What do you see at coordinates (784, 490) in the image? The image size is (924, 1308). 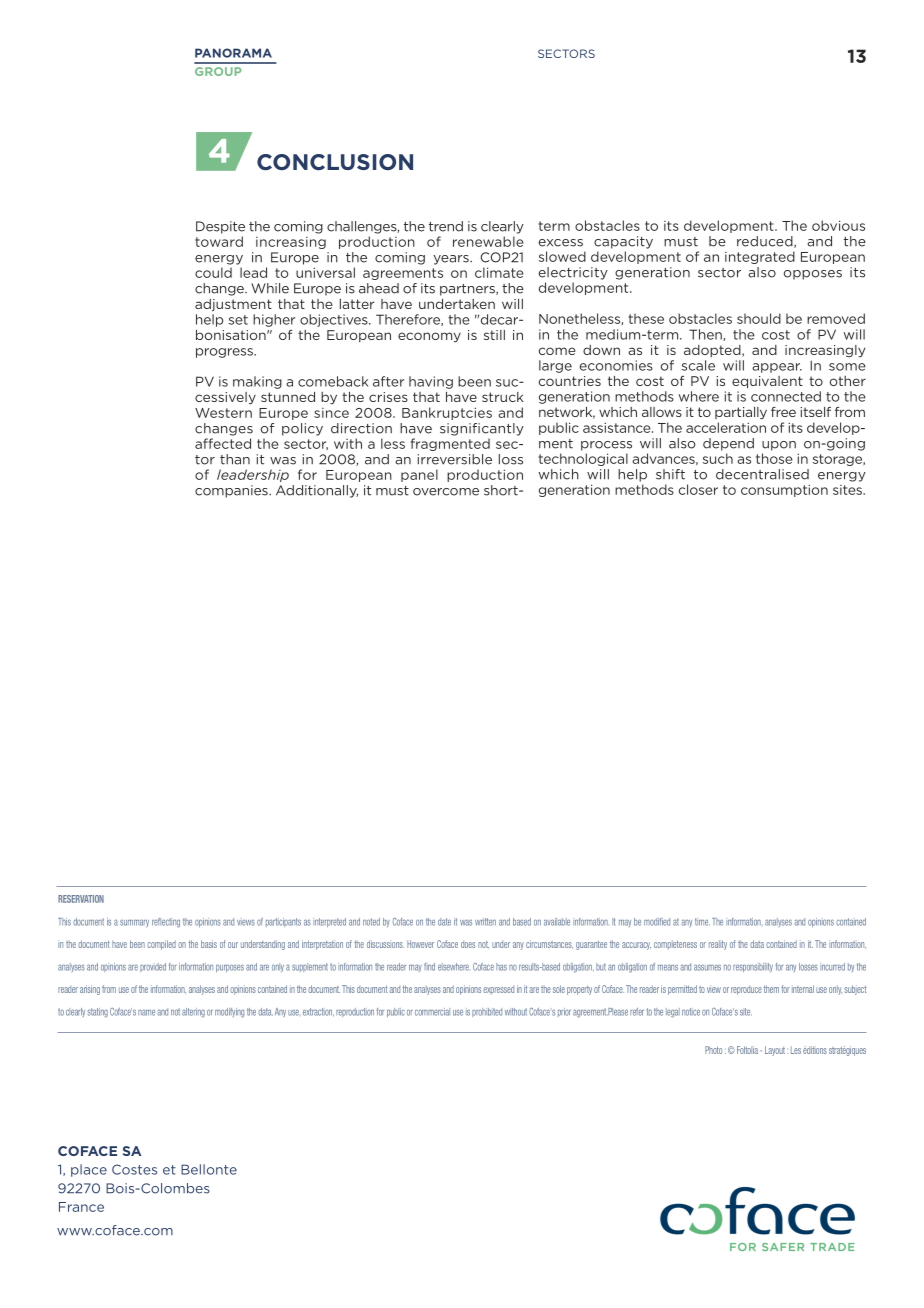 I see `consumption` at bounding box center [784, 490].
